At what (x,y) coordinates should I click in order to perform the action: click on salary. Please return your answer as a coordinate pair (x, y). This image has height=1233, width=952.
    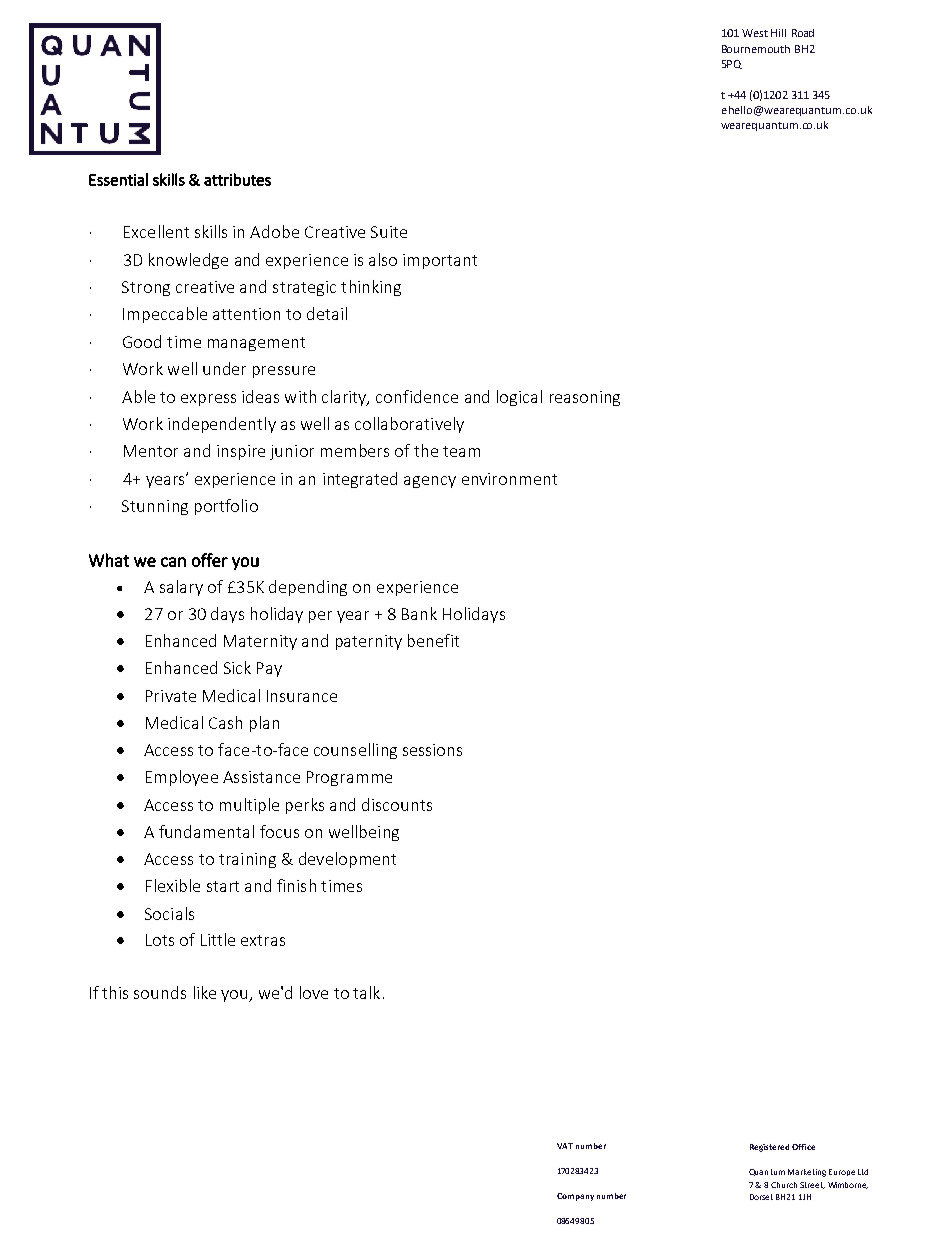
    Looking at the image, I should click on (181, 588).
